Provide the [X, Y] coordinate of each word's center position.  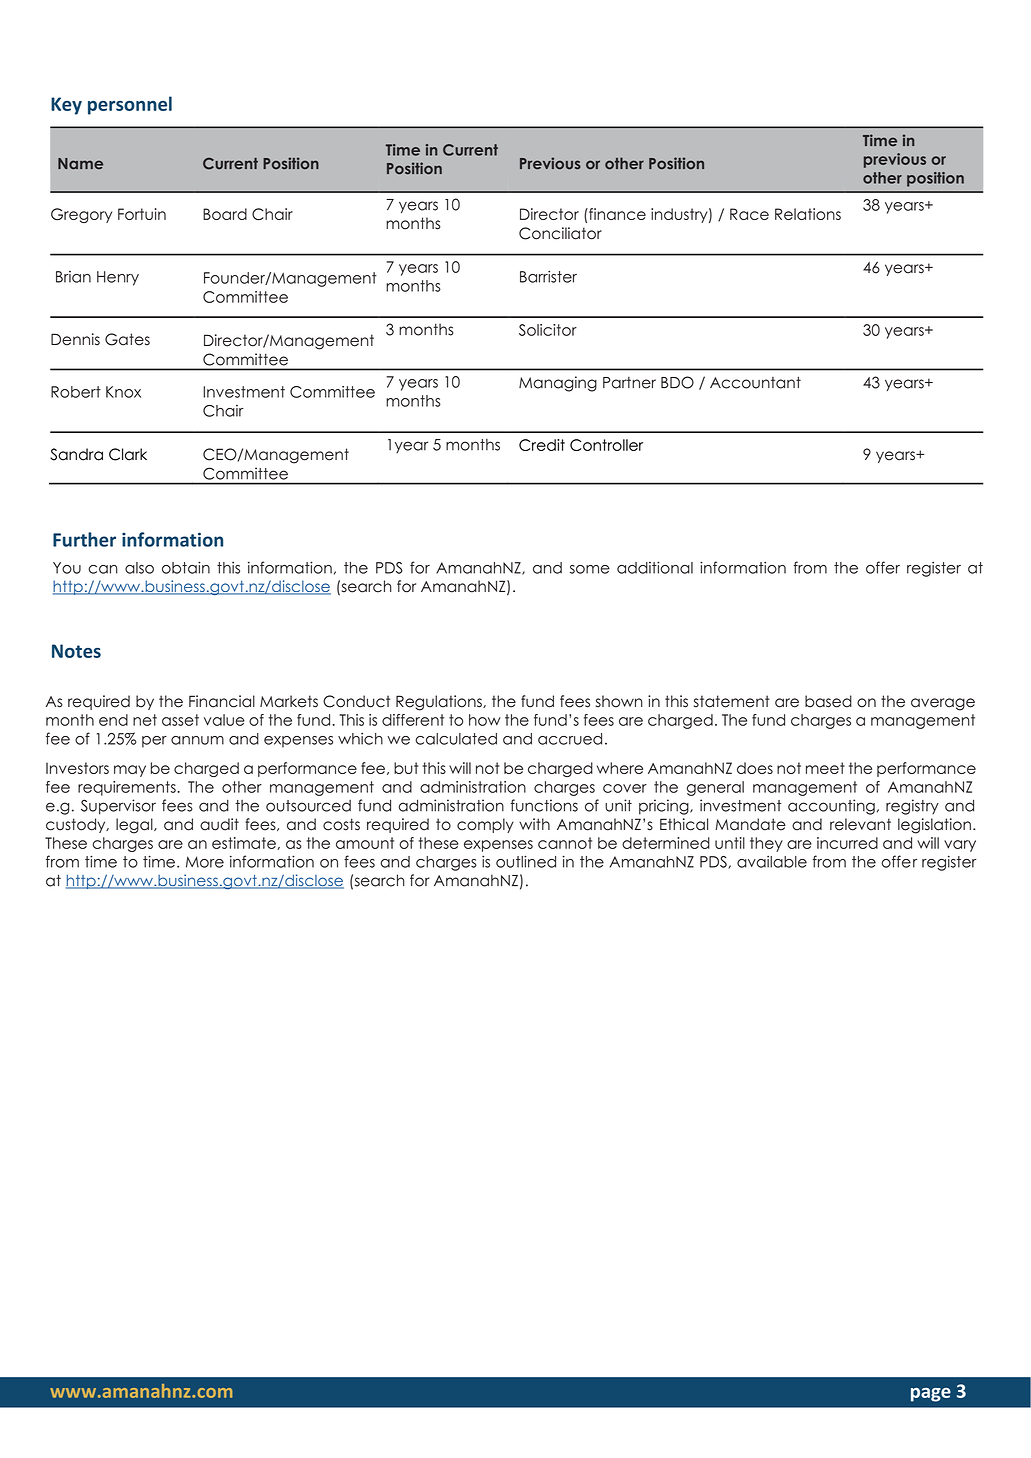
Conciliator [560, 233]
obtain [186, 567]
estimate [245, 843]
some [590, 569]
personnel [130, 105]
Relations [808, 214]
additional [655, 567]
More [205, 862]
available [772, 861]
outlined [526, 861]
